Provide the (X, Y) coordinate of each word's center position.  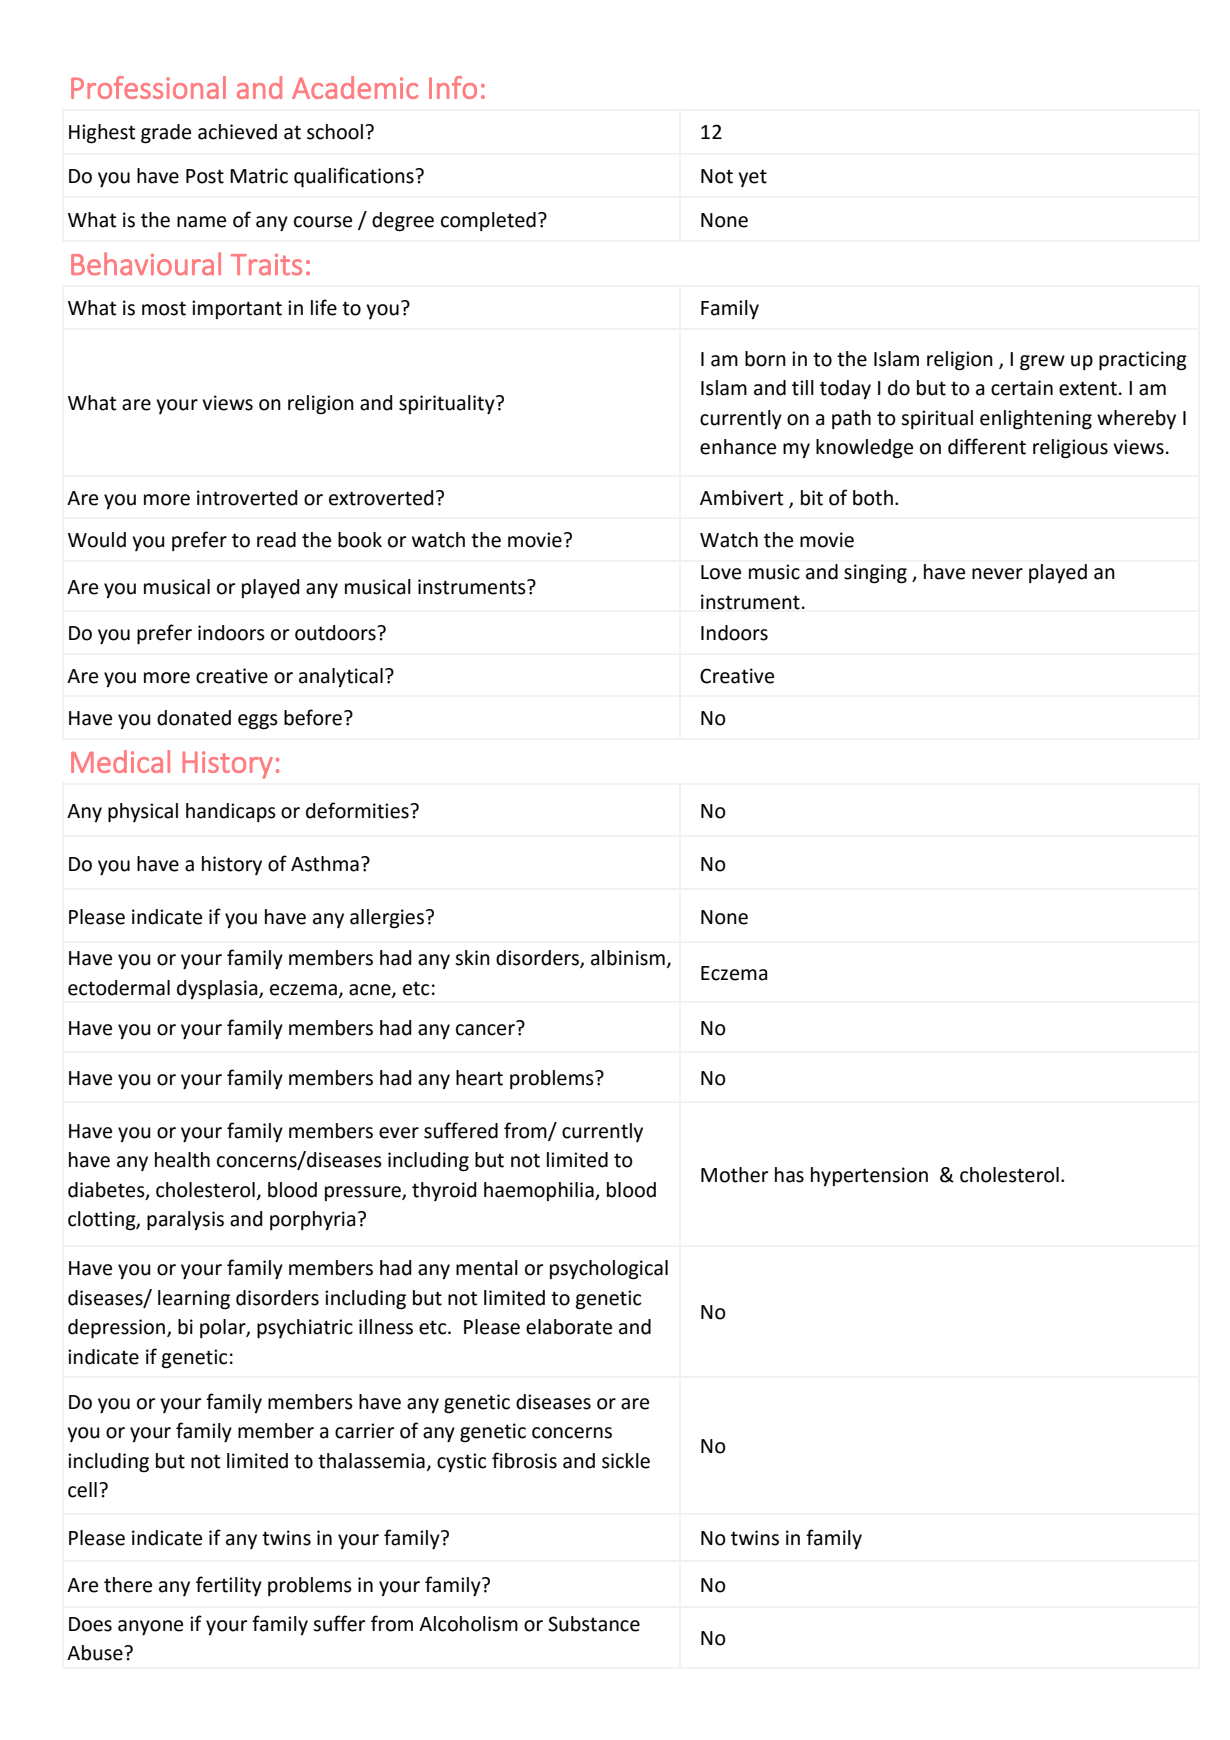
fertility (229, 1586)
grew (1042, 363)
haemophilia (540, 1191)
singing (875, 573)
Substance (594, 1624)
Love (721, 572)
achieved (237, 132)
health (182, 1160)
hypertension (869, 1176)
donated (194, 718)
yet (752, 178)
